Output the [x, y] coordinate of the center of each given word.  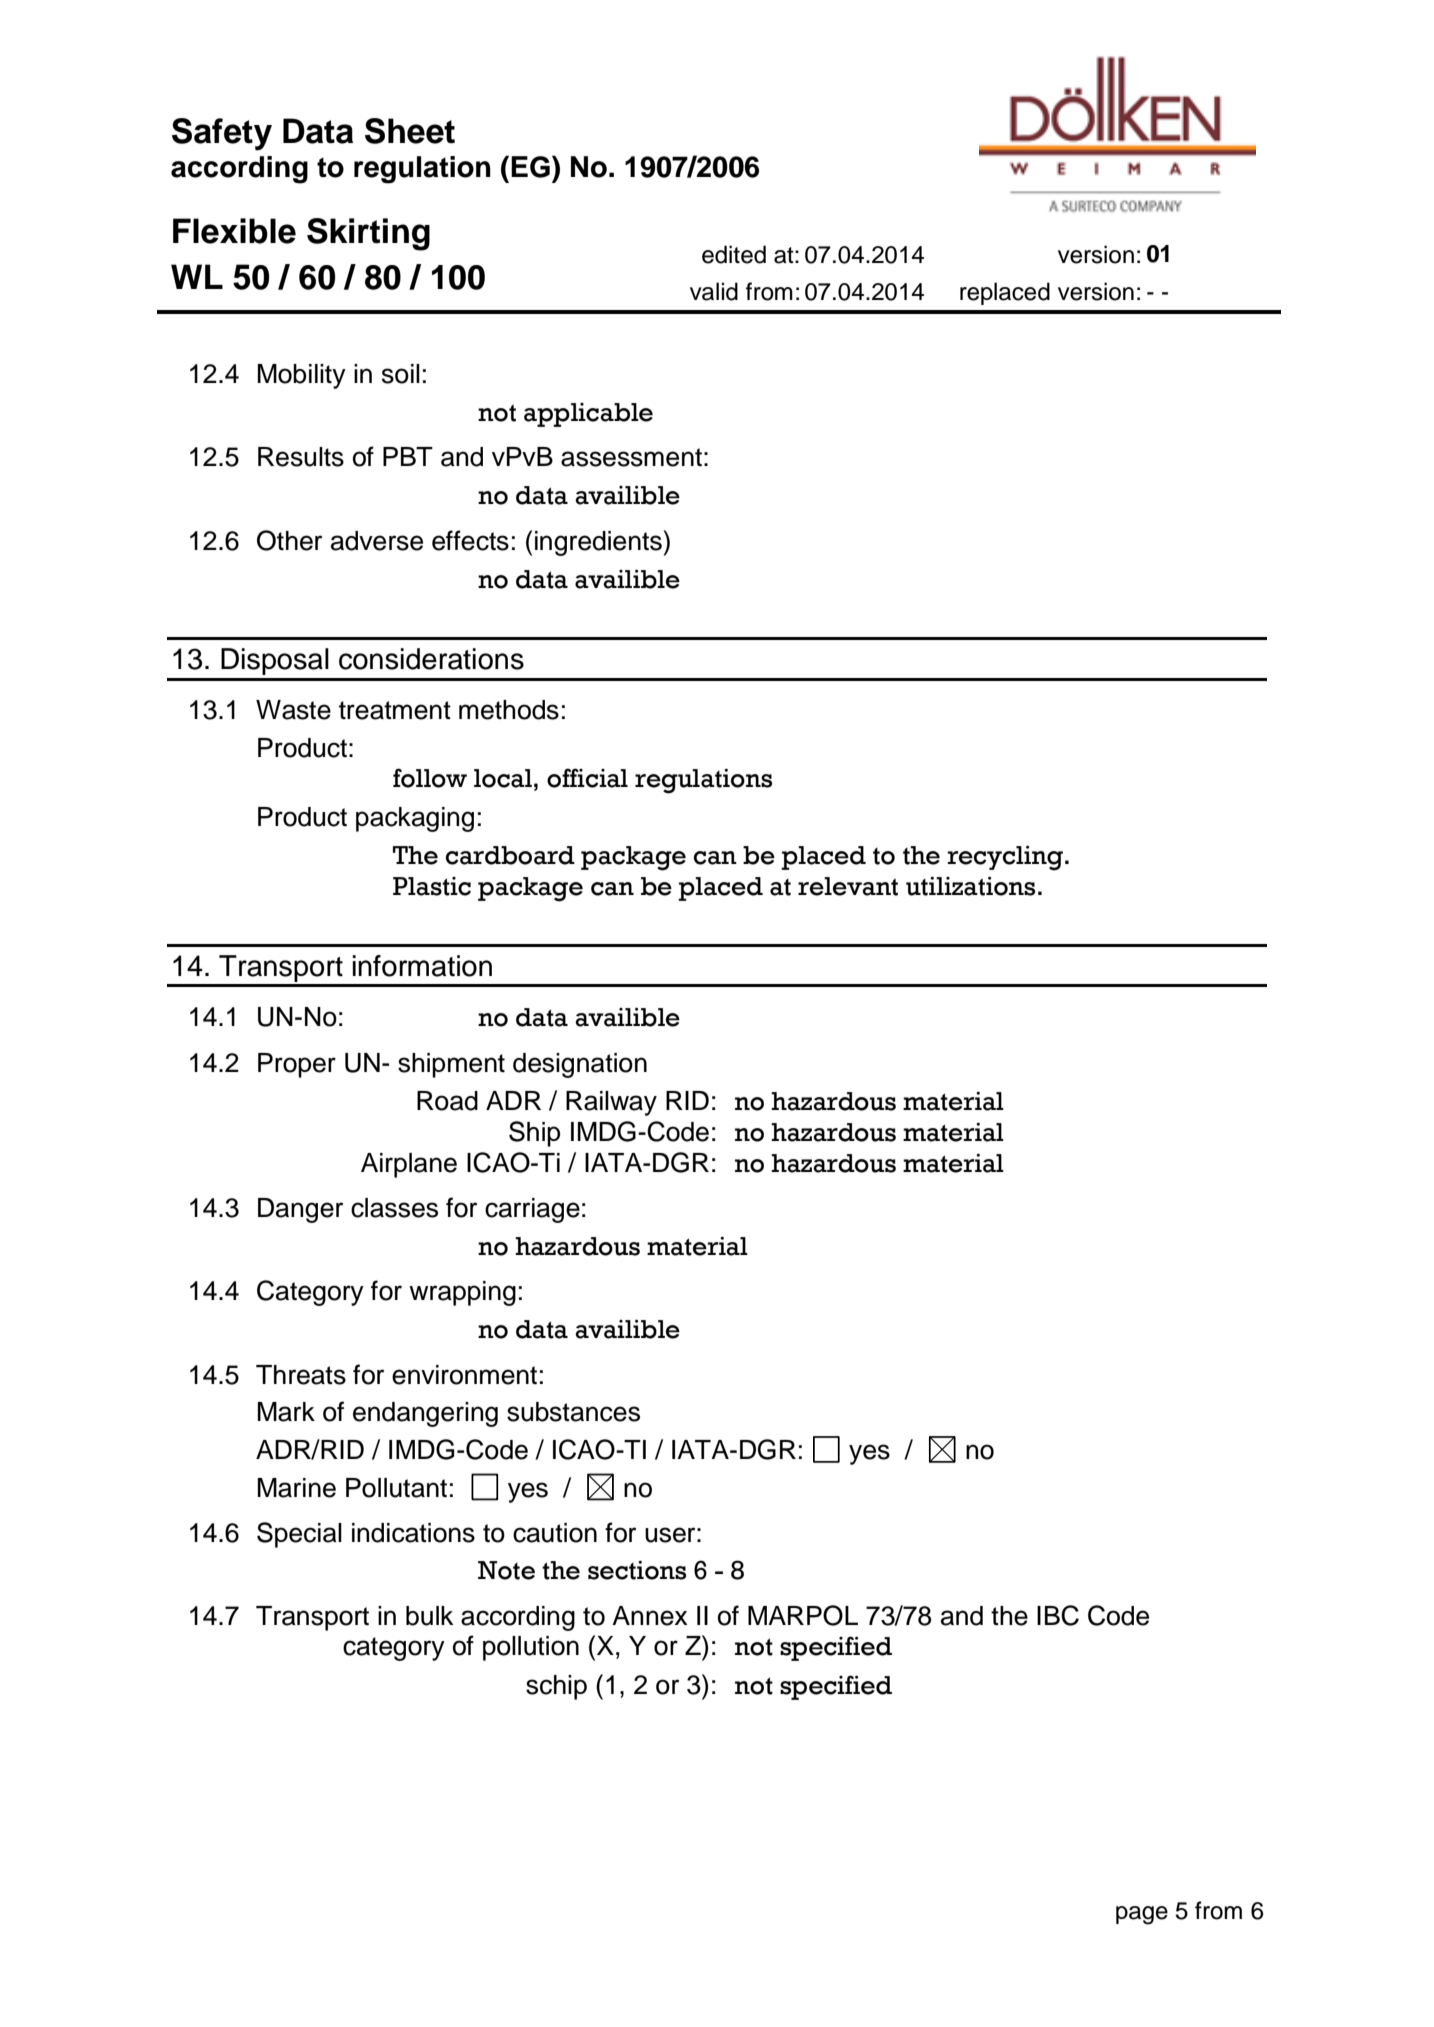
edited [734, 254]
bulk [429, 1616]
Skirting [368, 234]
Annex [649, 1616]
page [1142, 1915]
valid [714, 291]
